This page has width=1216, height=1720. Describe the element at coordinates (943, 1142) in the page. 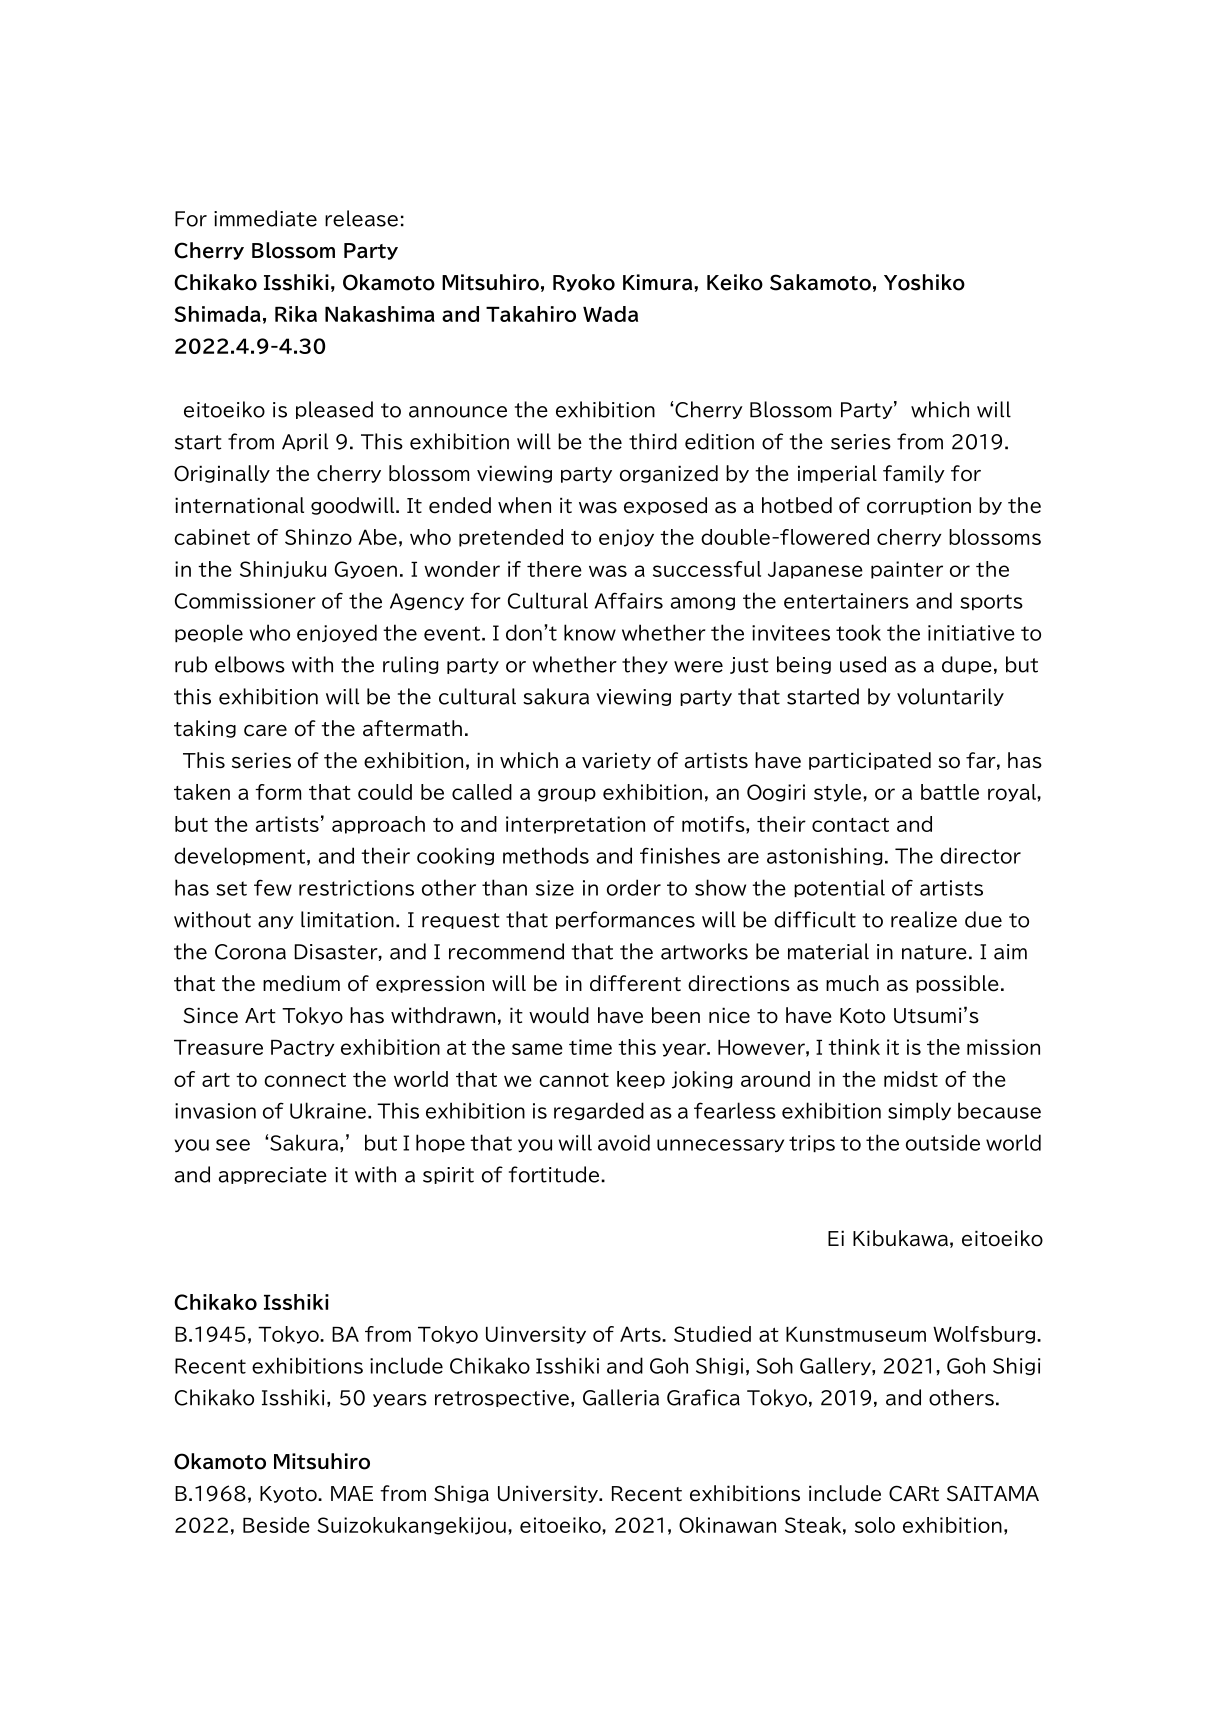

I see `outside` at that location.
